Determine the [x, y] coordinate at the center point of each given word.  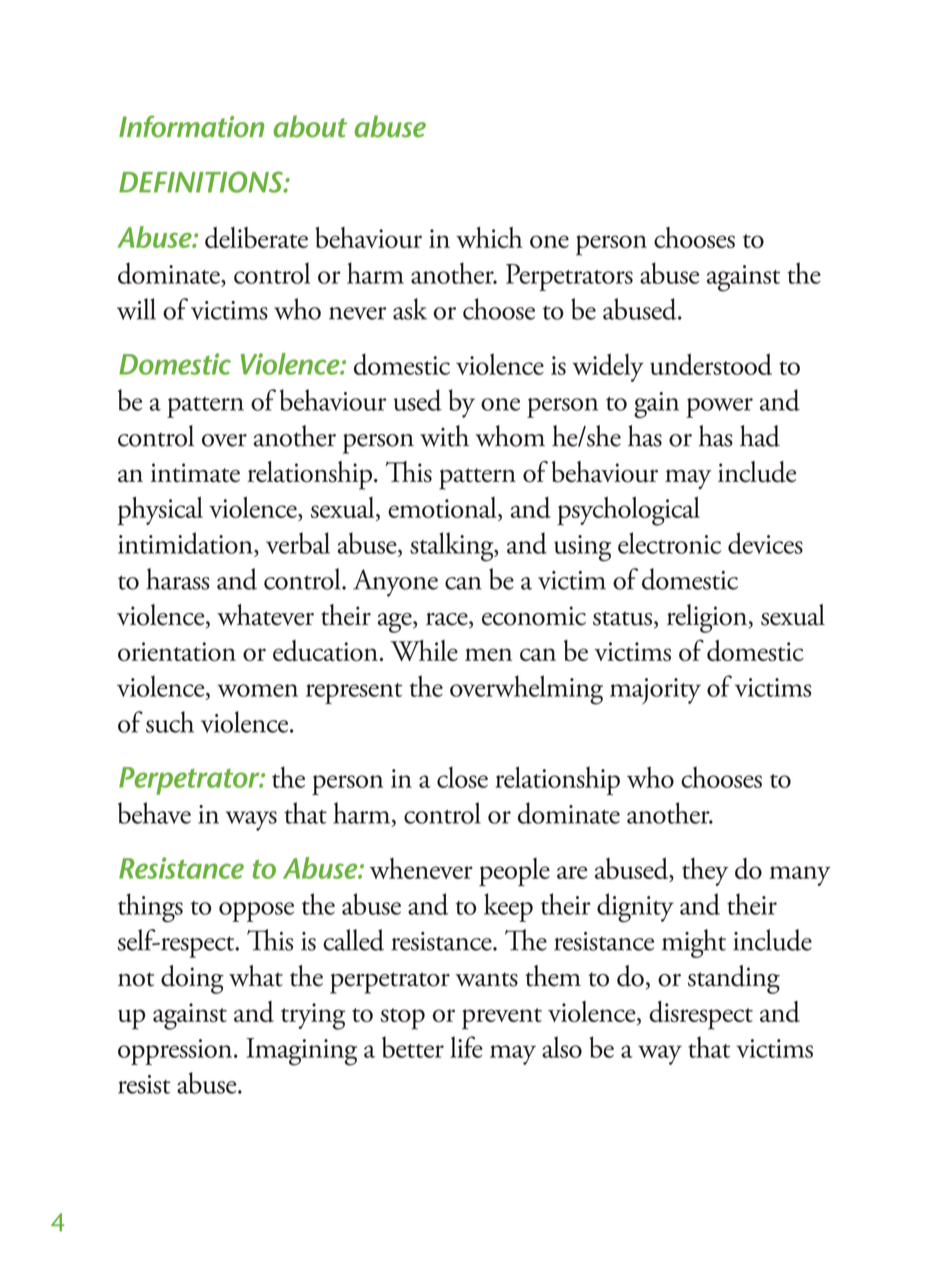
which [489, 237]
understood [711, 364]
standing [734, 979]
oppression [176, 1052]
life [466, 1047]
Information [191, 126]
